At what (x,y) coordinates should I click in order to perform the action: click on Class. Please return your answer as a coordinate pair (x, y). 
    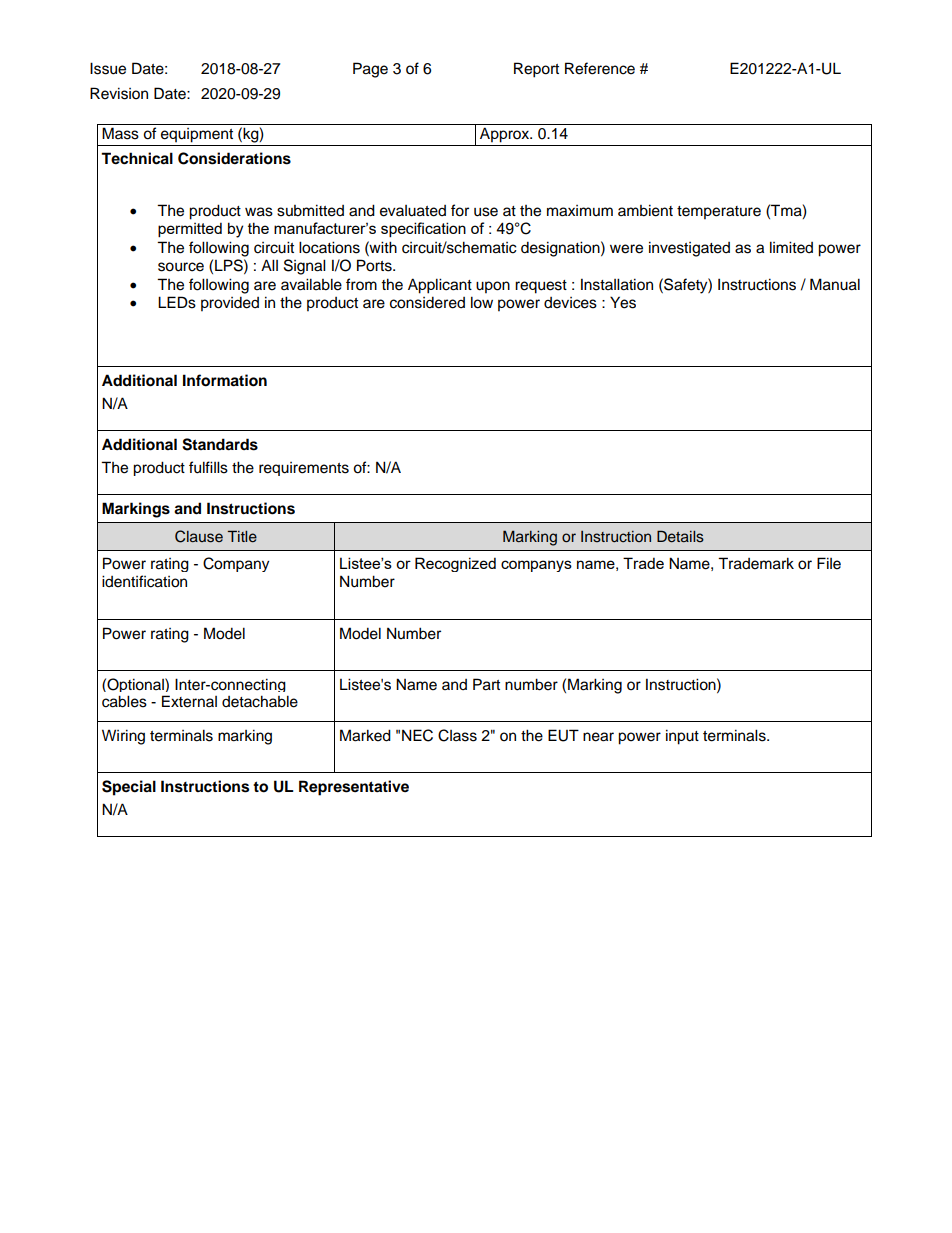
    Looking at the image, I should click on (457, 735).
